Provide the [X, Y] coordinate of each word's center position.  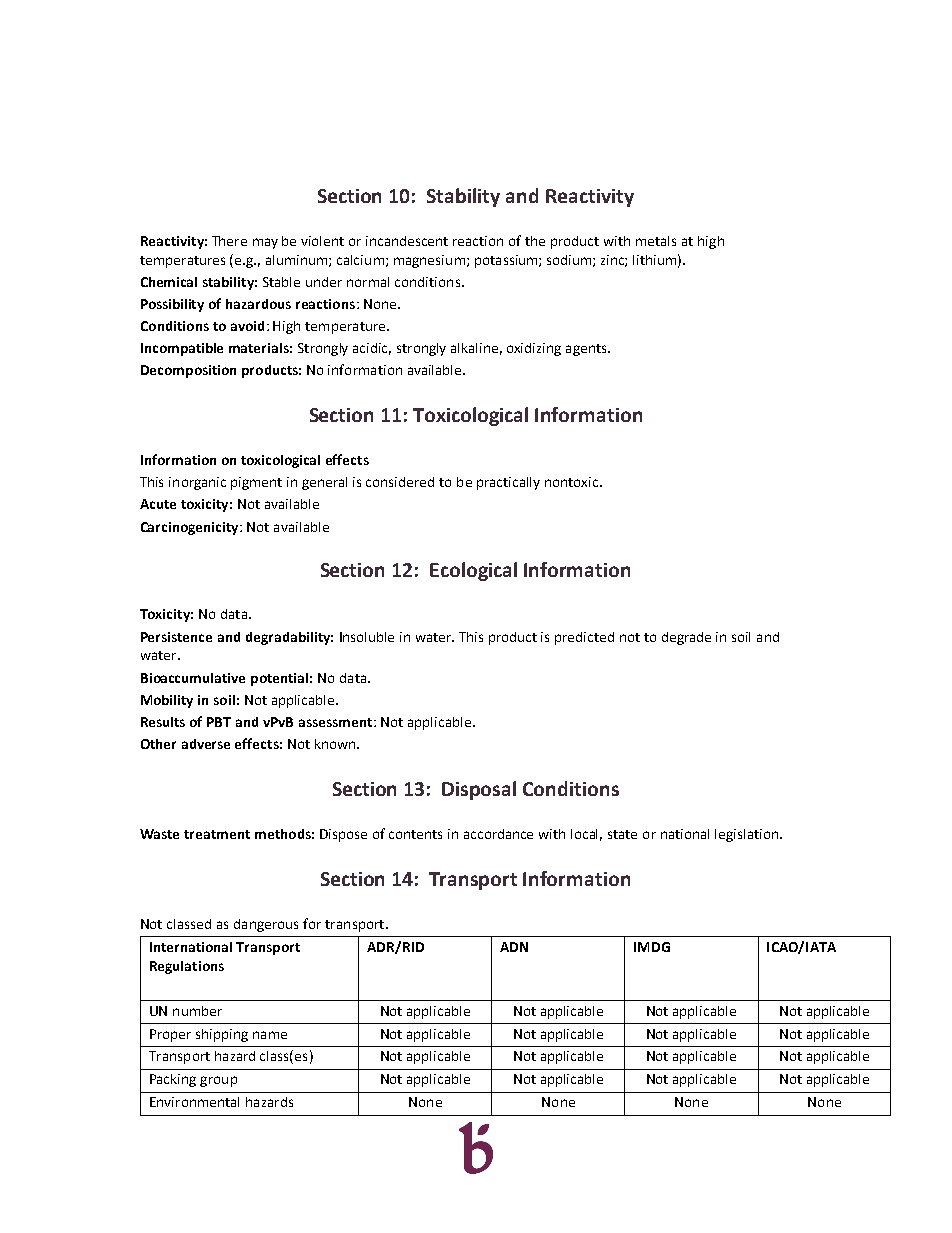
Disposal [479, 790]
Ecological [473, 571]
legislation [746, 835]
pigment [256, 483]
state [622, 834]
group [218, 1081]
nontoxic [573, 482]
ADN [514, 947]
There [229, 241]
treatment [217, 834]
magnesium [429, 261]
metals [656, 241]
